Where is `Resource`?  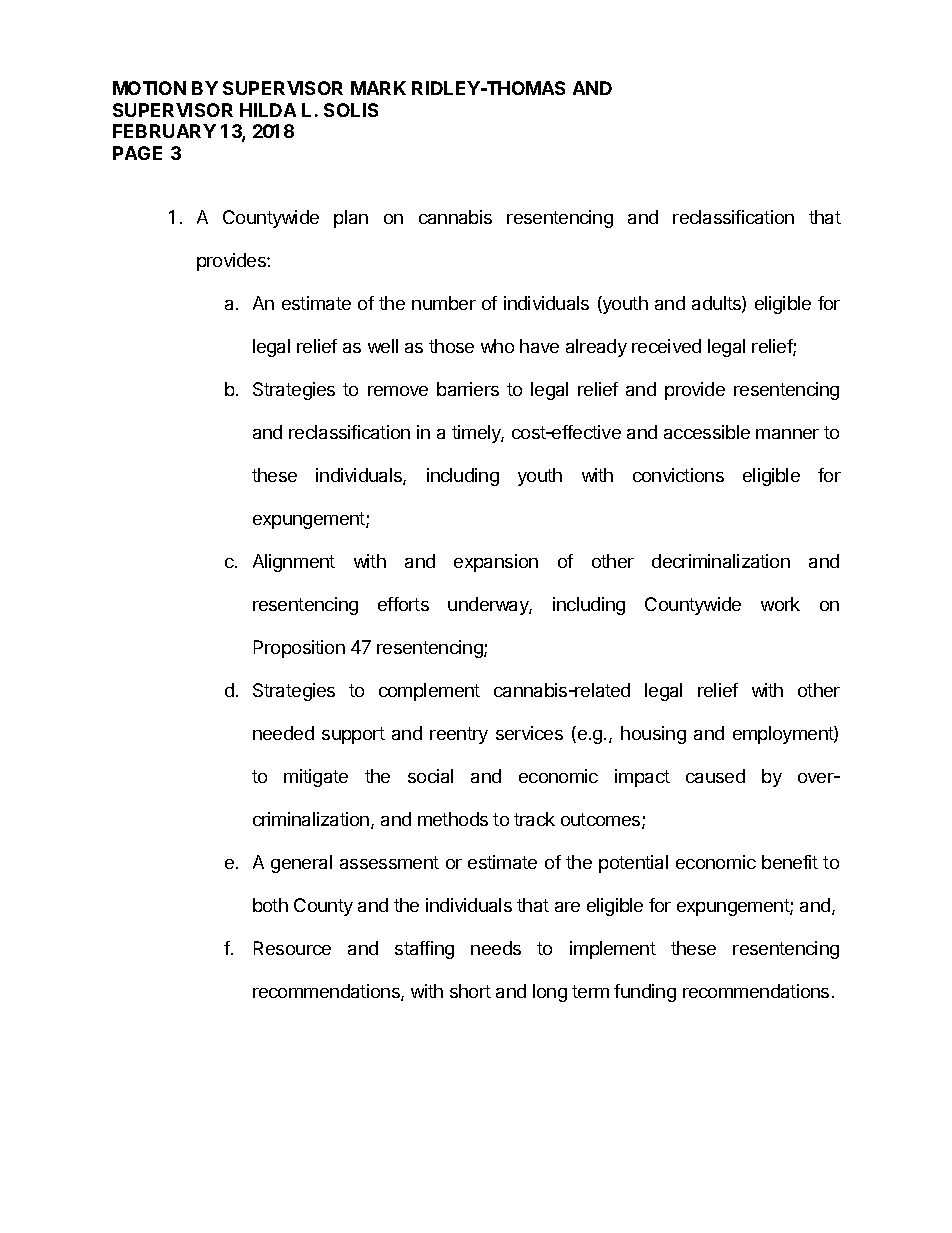 Resource is located at coordinates (292, 948).
